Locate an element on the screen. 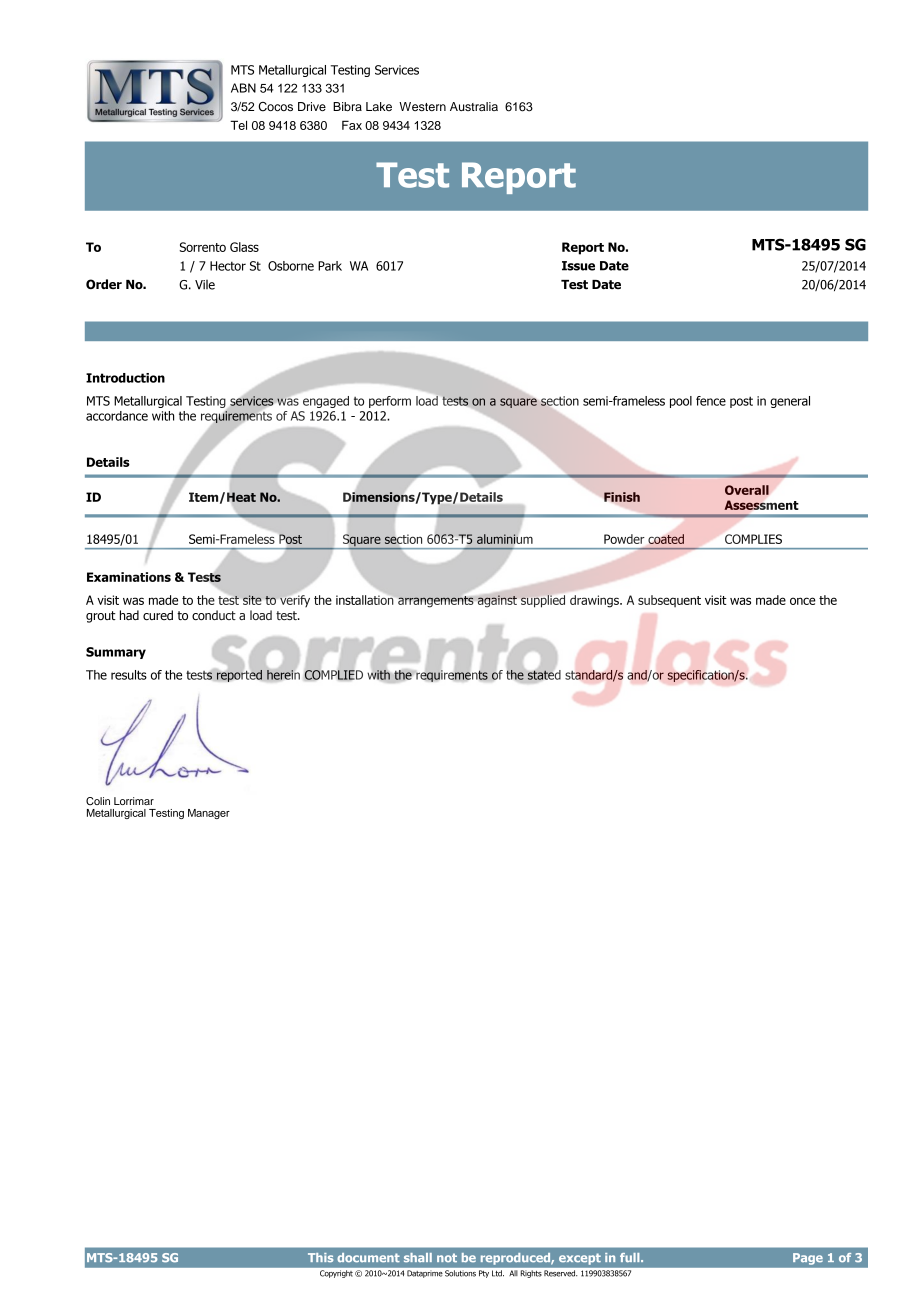 The height and width of the screenshot is (1308, 924). Tel is located at coordinates (238, 125).
